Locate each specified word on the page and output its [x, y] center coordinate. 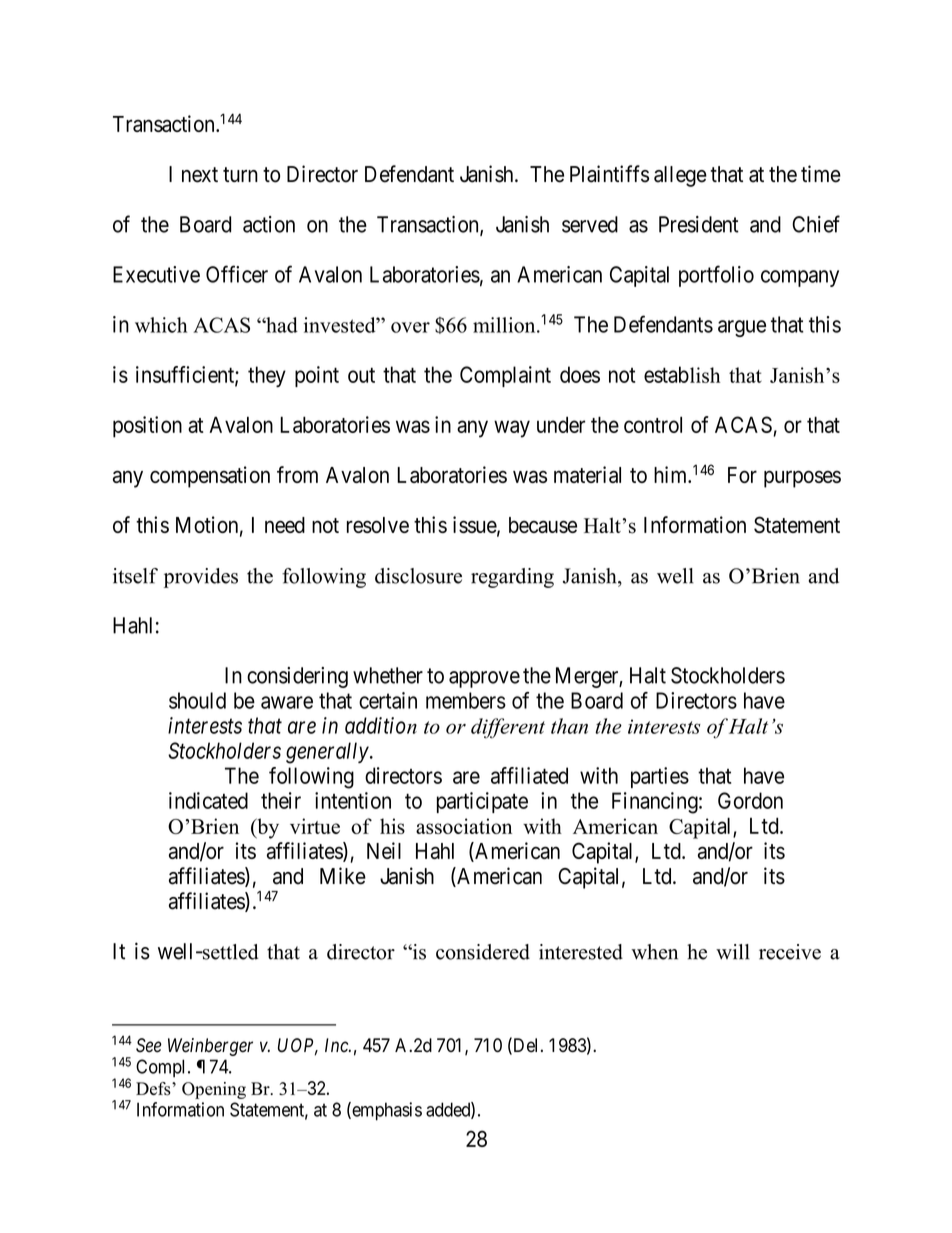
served [590, 224]
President [699, 224]
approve [484, 679]
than [569, 726]
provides [201, 578]
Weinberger [210, 1047]
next [200, 175]
